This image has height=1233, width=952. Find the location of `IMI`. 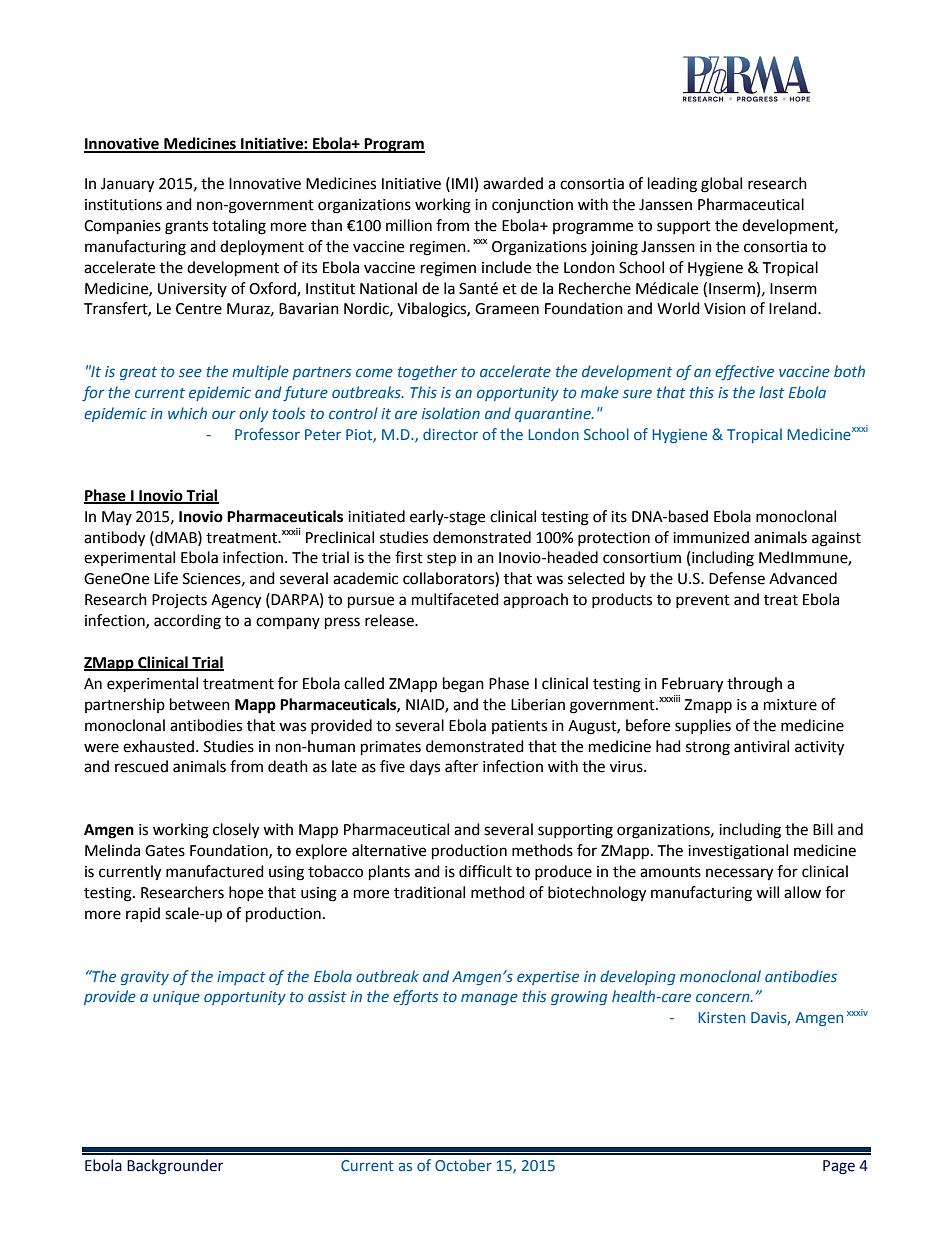

IMI is located at coordinates (462, 183).
